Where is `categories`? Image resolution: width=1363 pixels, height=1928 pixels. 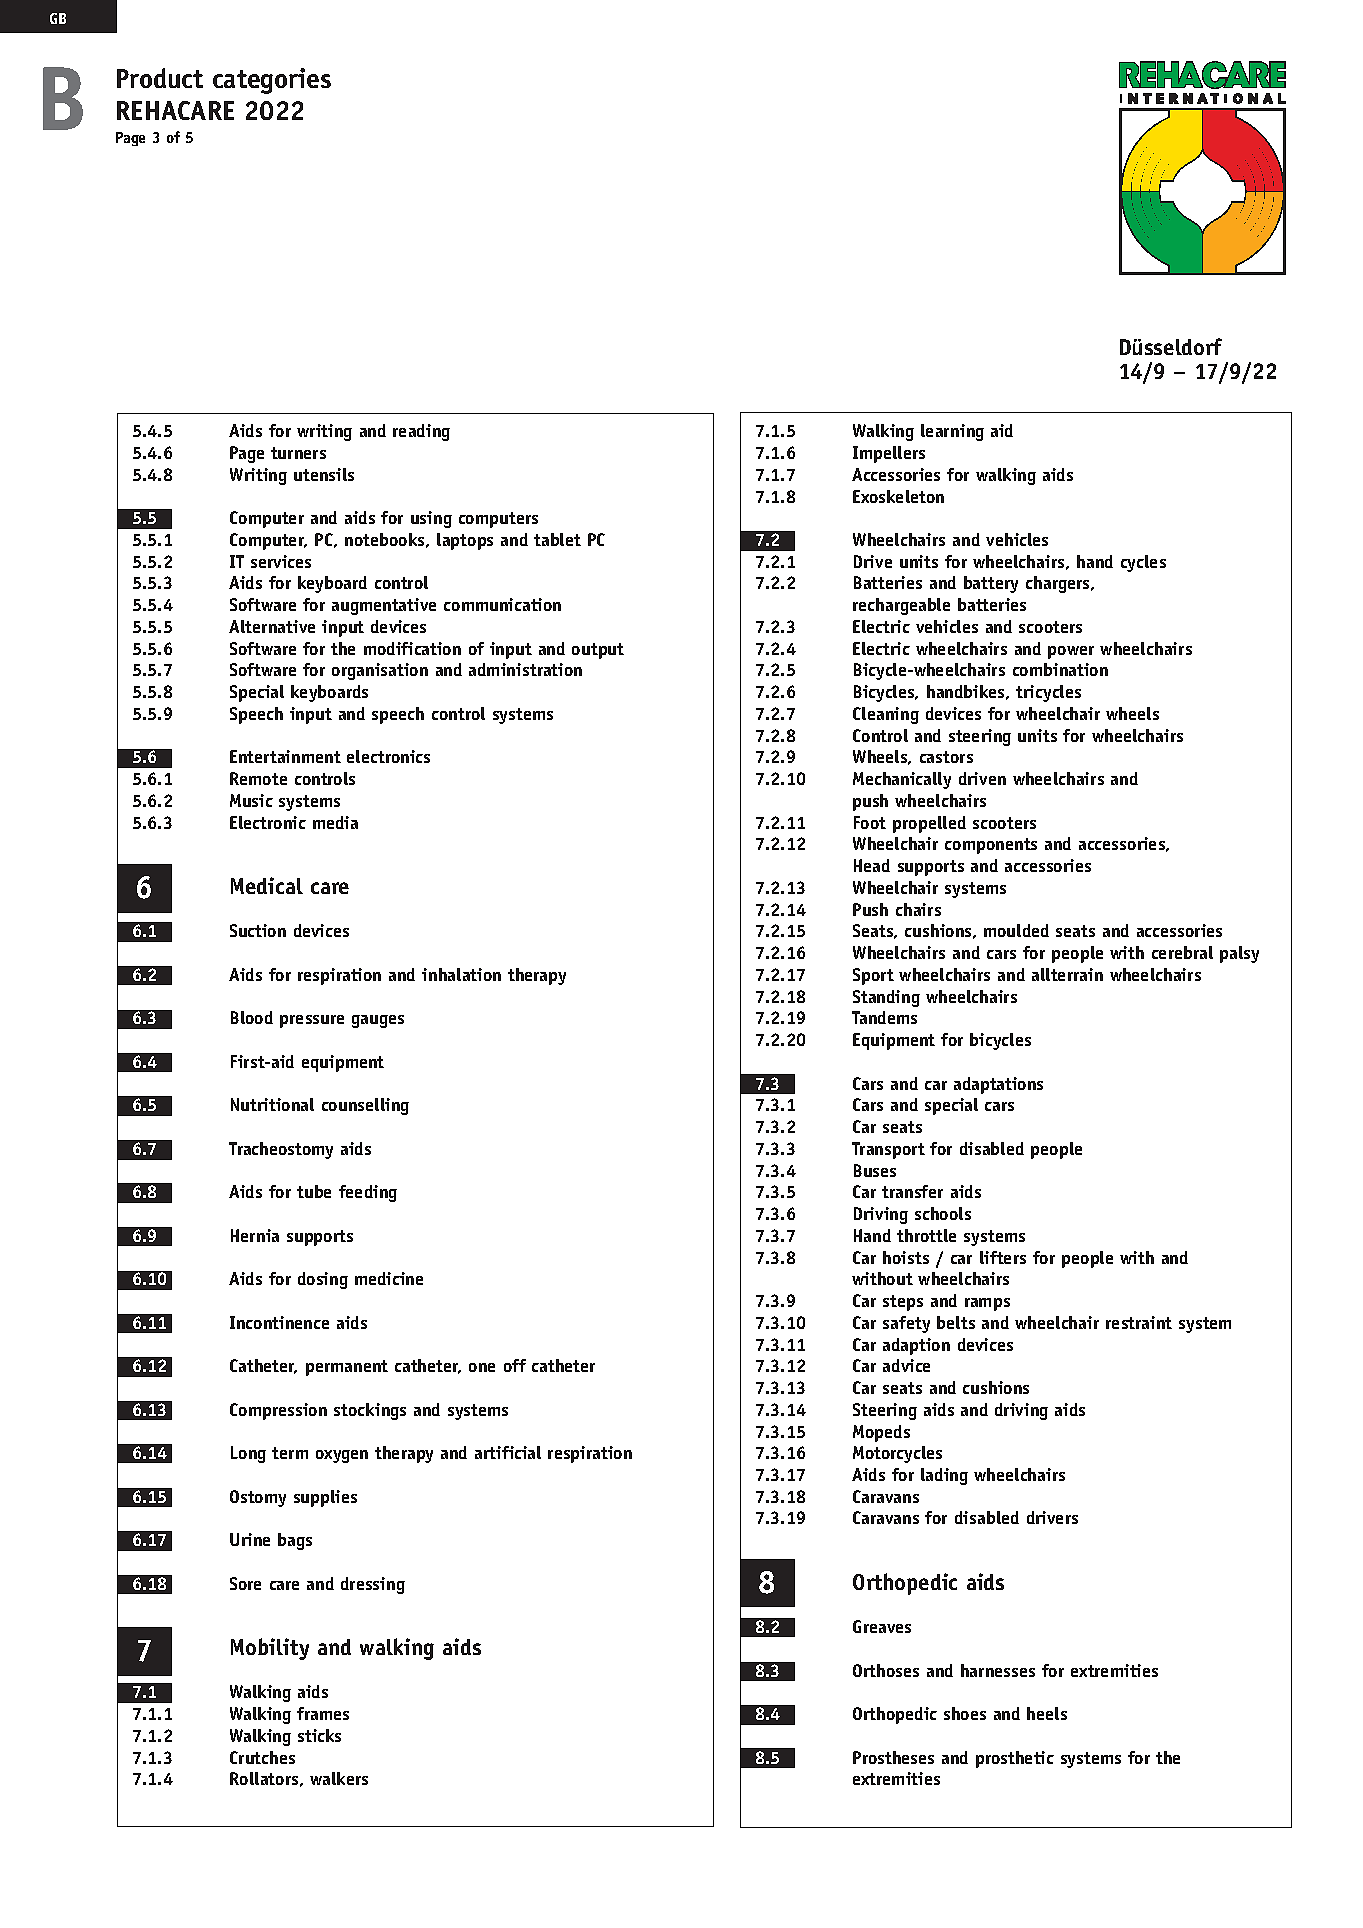
categories is located at coordinates (272, 81).
